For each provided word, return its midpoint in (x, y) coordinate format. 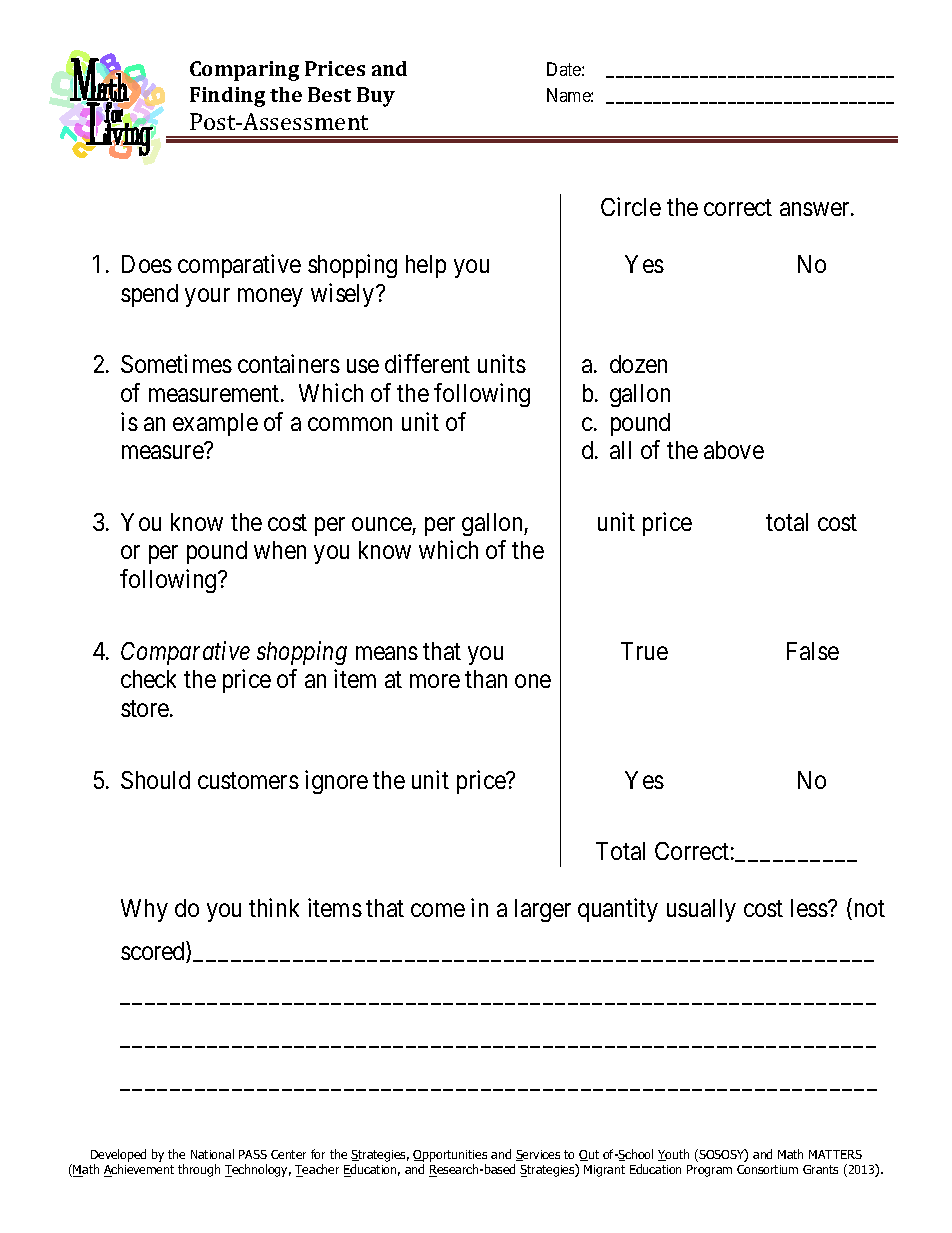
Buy (376, 97)
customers (248, 780)
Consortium (767, 1169)
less (809, 908)
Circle (631, 206)
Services (538, 1155)
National (212, 1154)
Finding (227, 97)
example (215, 424)
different (427, 363)
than (486, 679)
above (734, 450)
